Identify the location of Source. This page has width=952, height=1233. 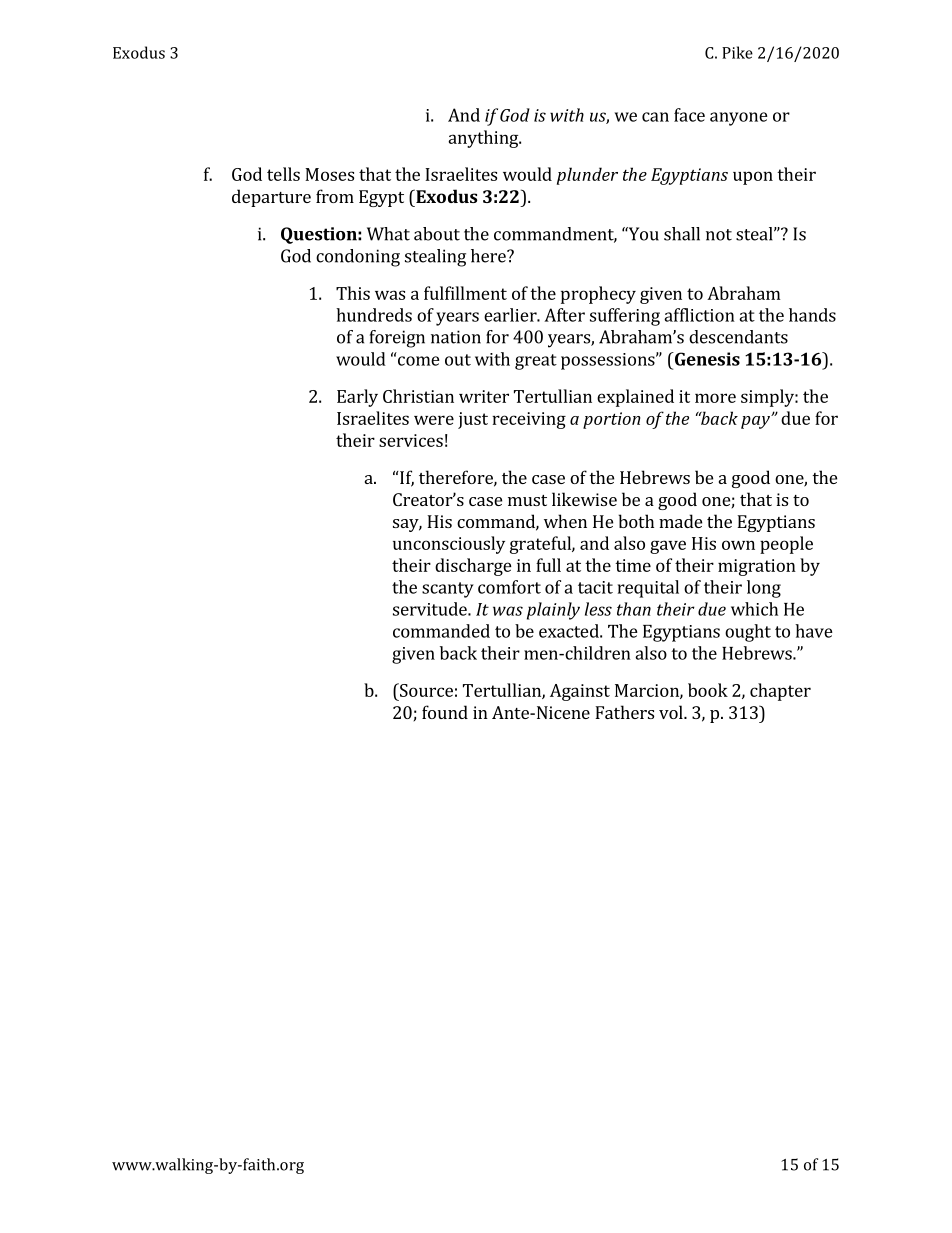
(425, 690).
